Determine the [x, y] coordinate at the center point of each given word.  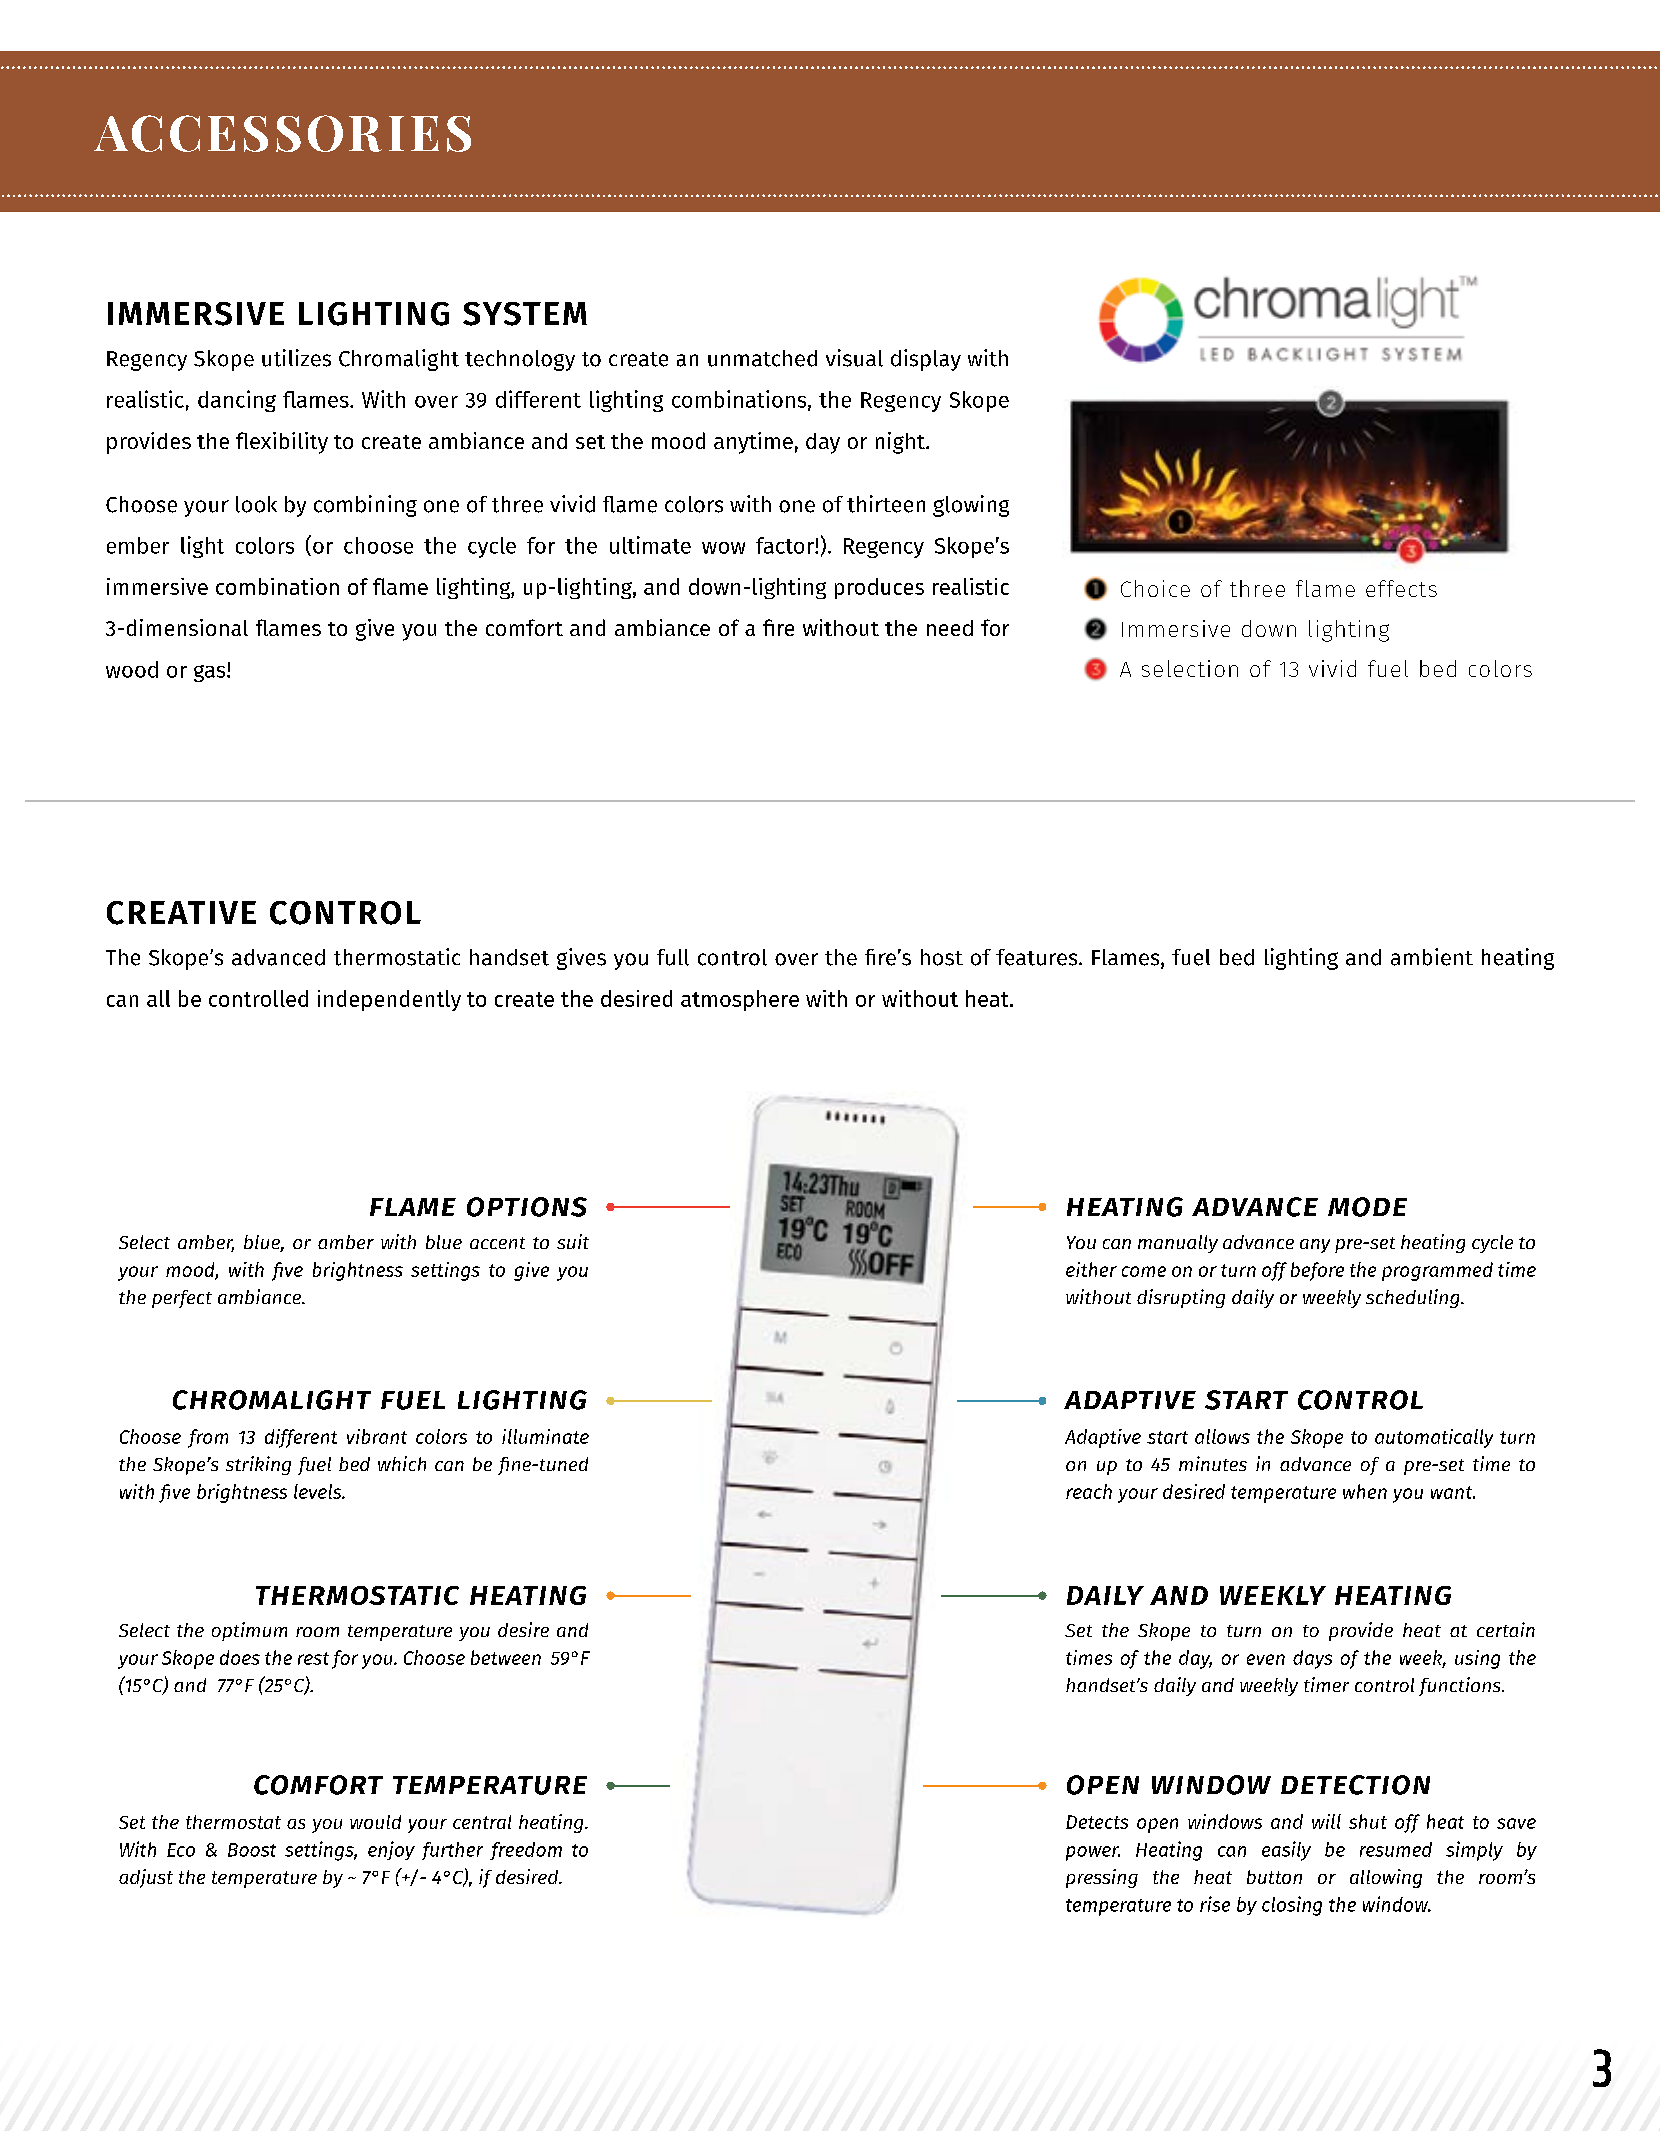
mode [1367, 1207]
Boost [252, 1850]
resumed [1396, 1849]
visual [854, 358]
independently [389, 1000]
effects [1401, 588]
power [1093, 1853]
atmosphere [740, 1000]
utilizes [296, 358]
